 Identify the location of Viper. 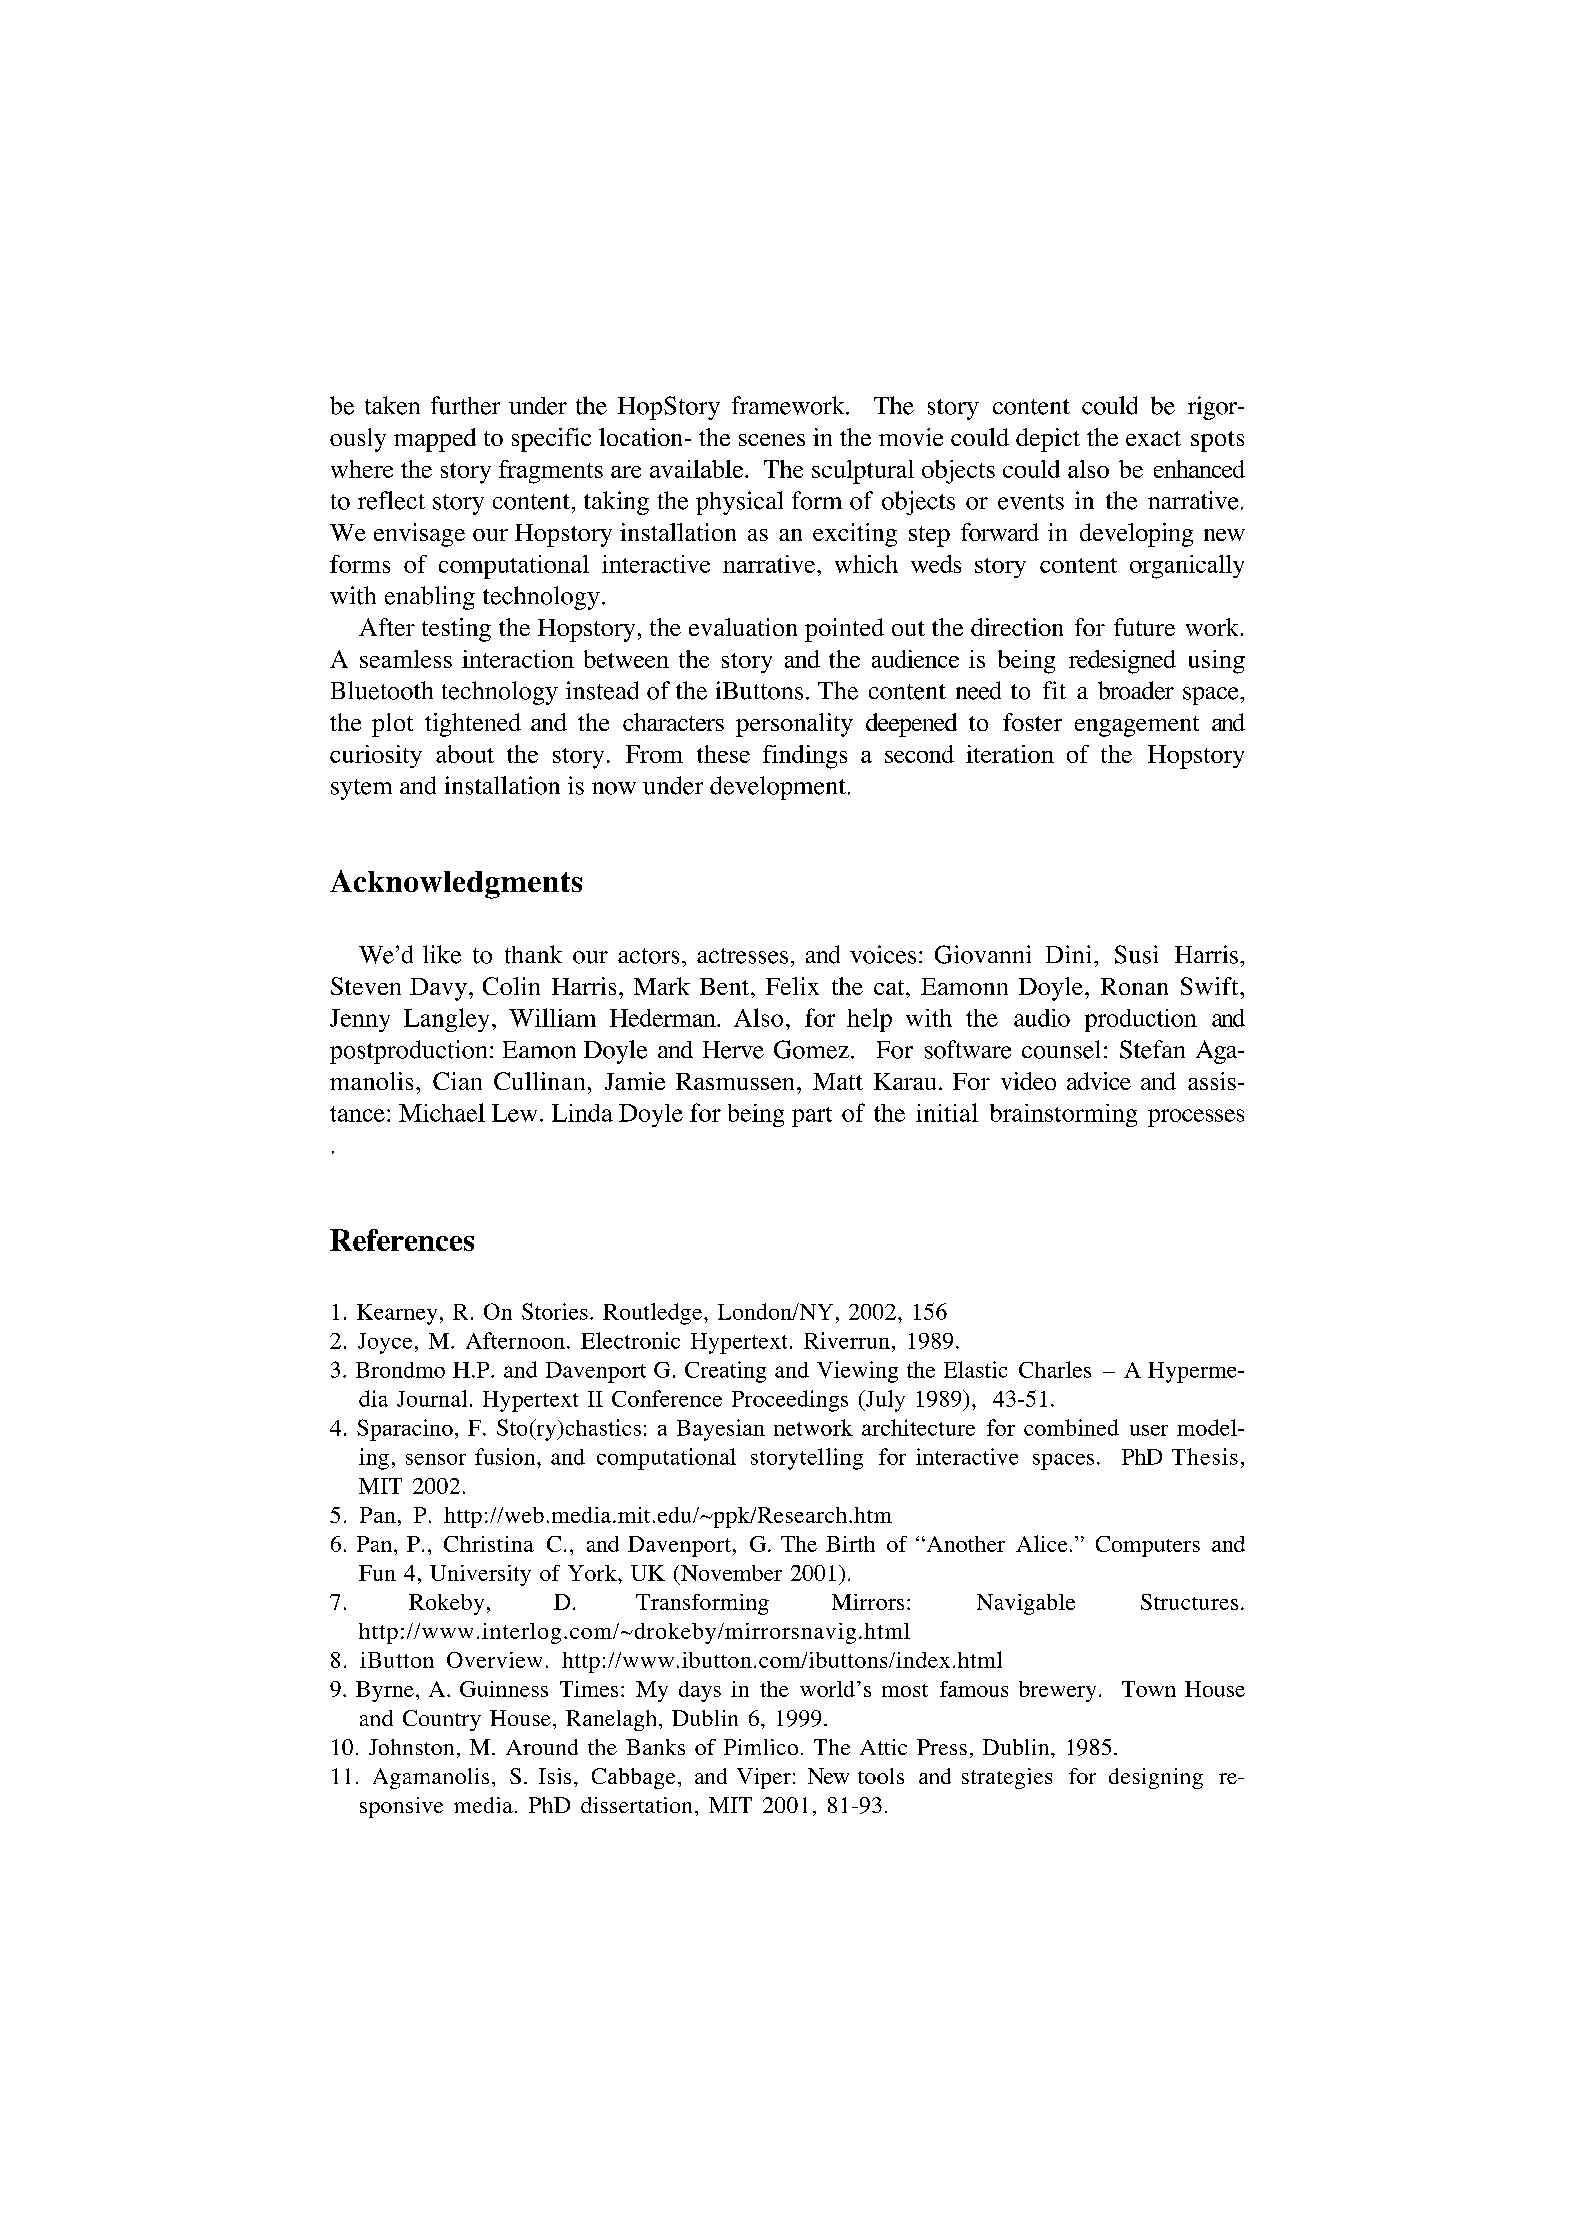
(764, 1778).
